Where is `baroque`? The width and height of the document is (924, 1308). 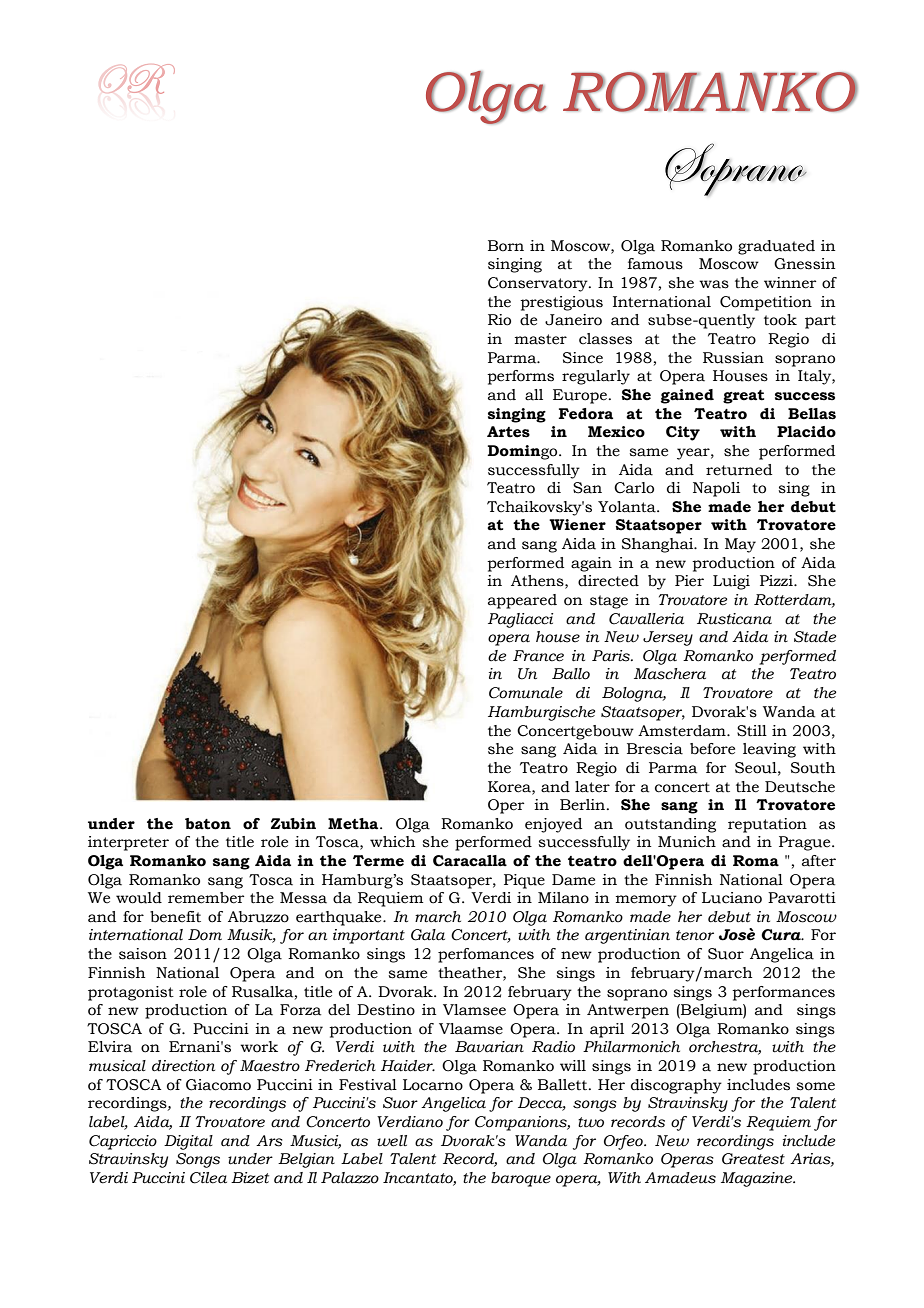 baroque is located at coordinates (521, 1179).
